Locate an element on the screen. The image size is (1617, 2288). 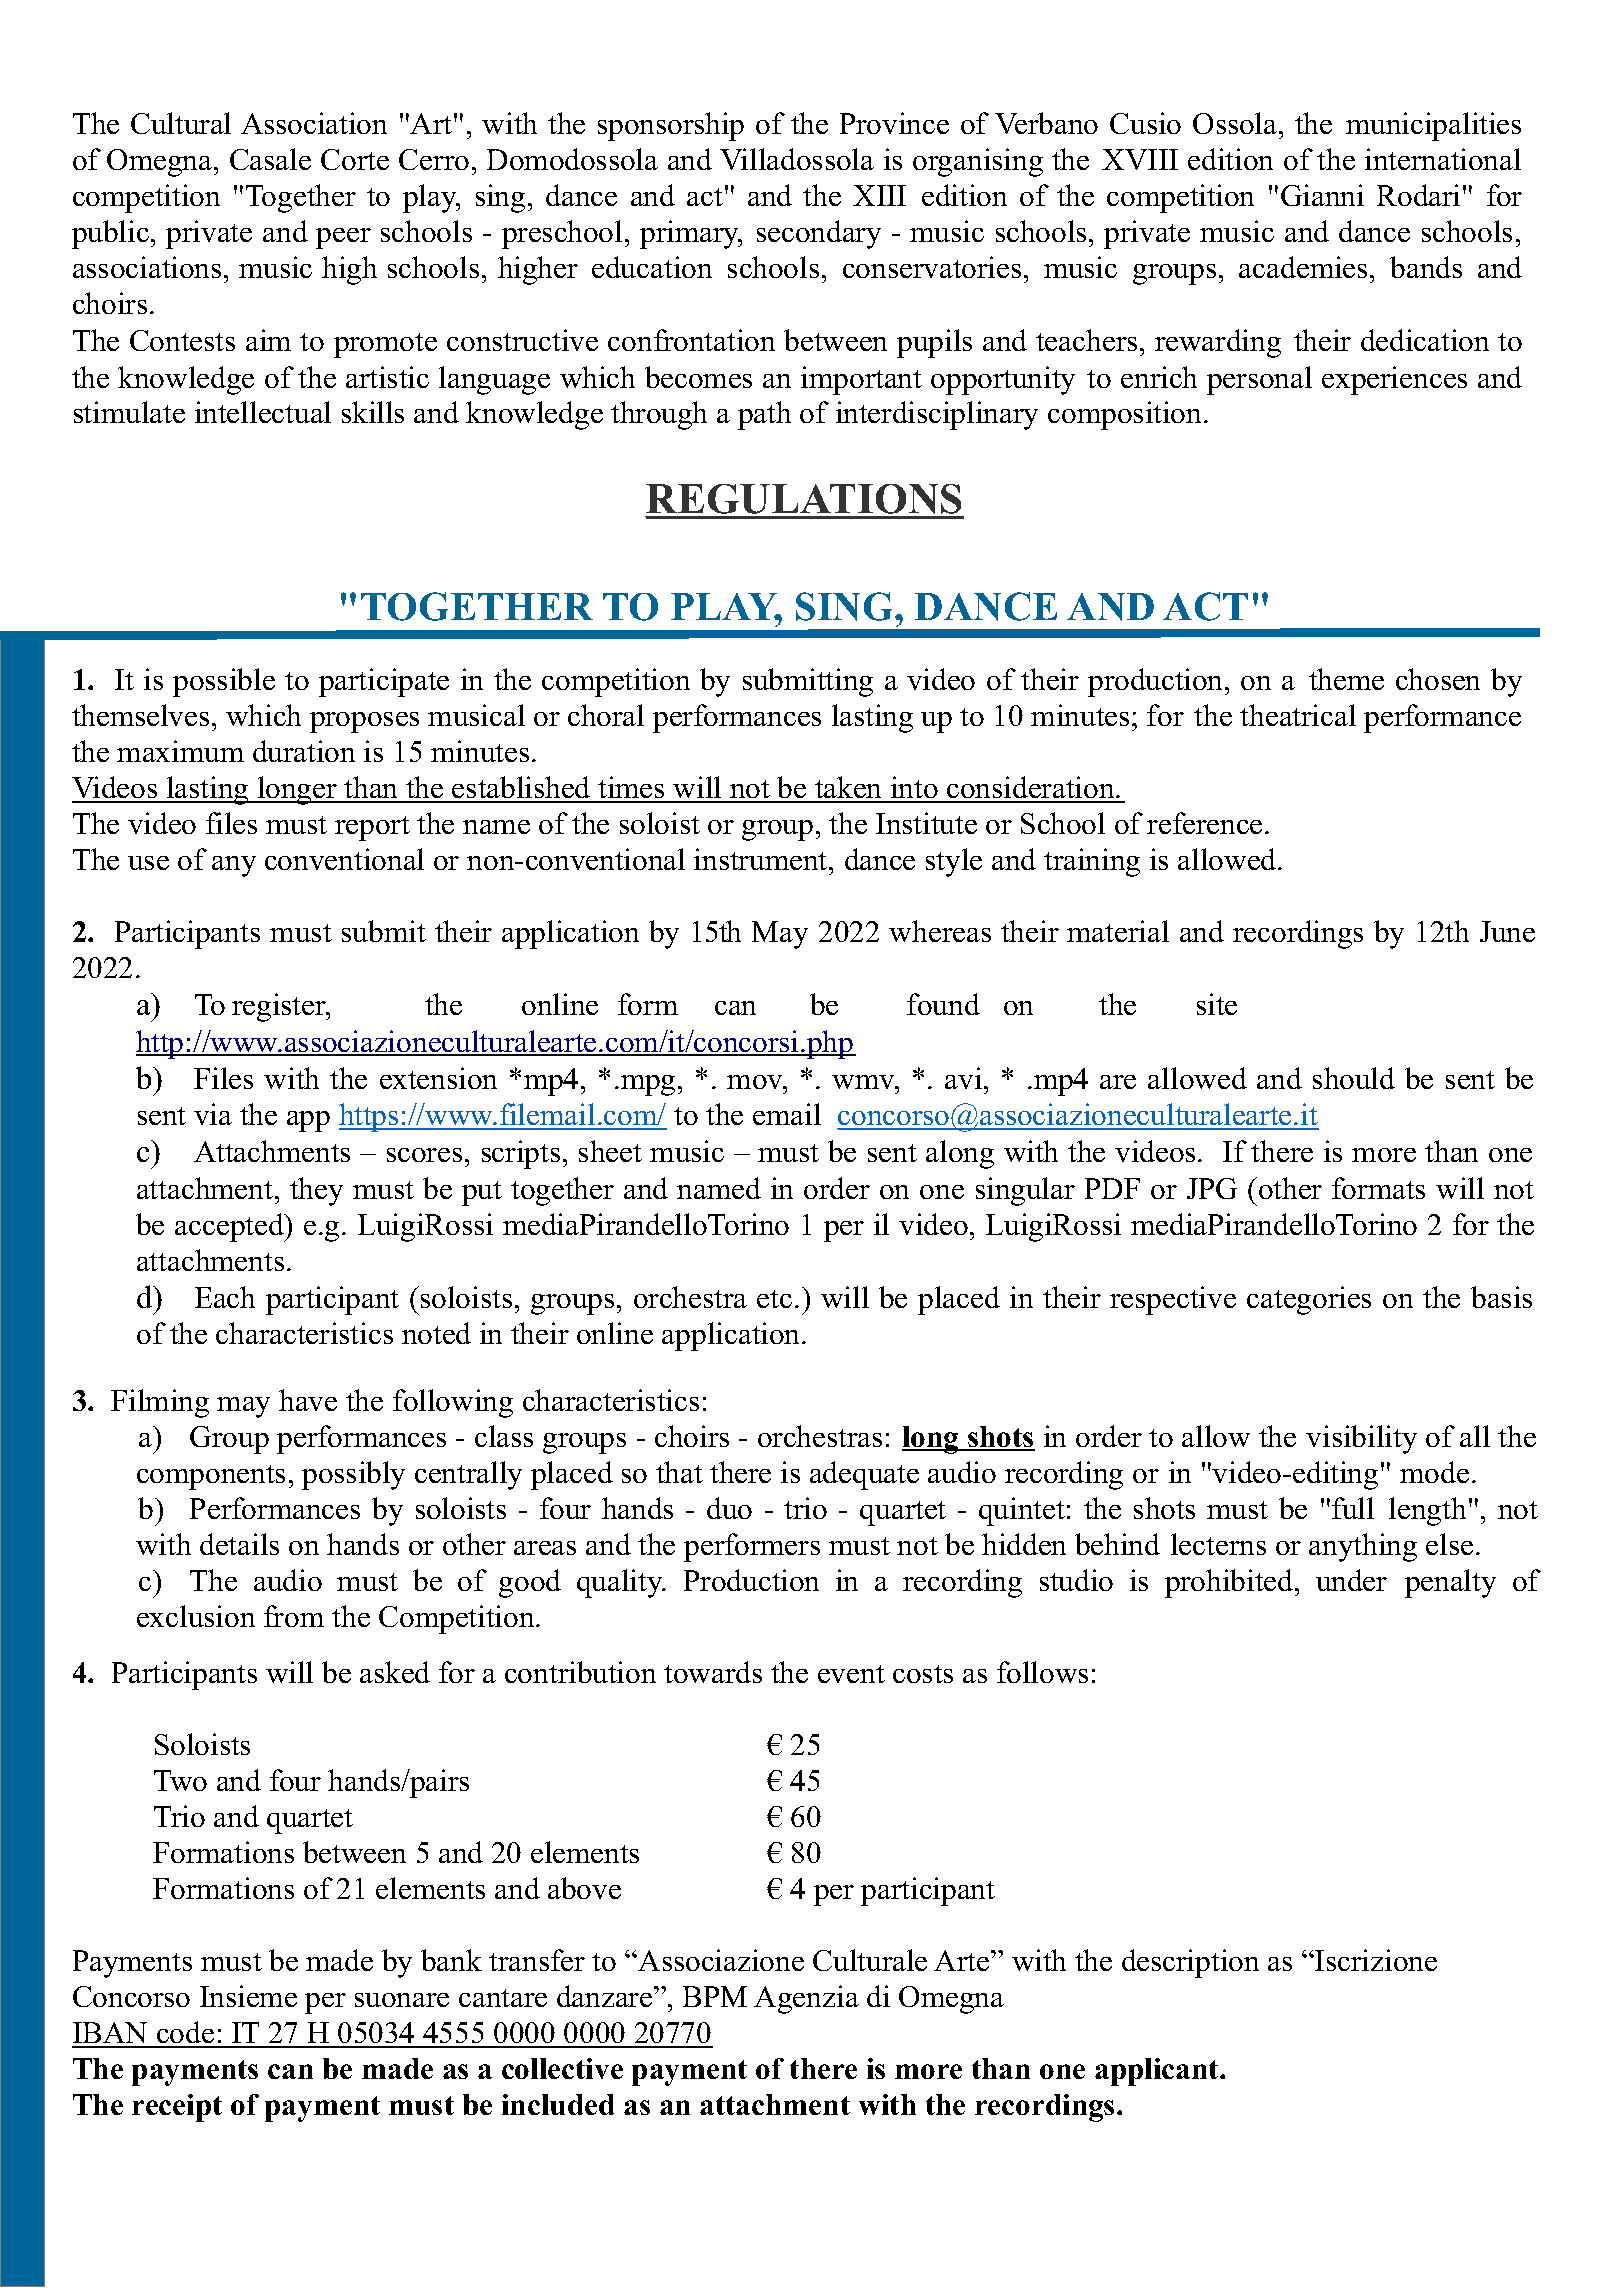
international is located at coordinates (1443, 159).
